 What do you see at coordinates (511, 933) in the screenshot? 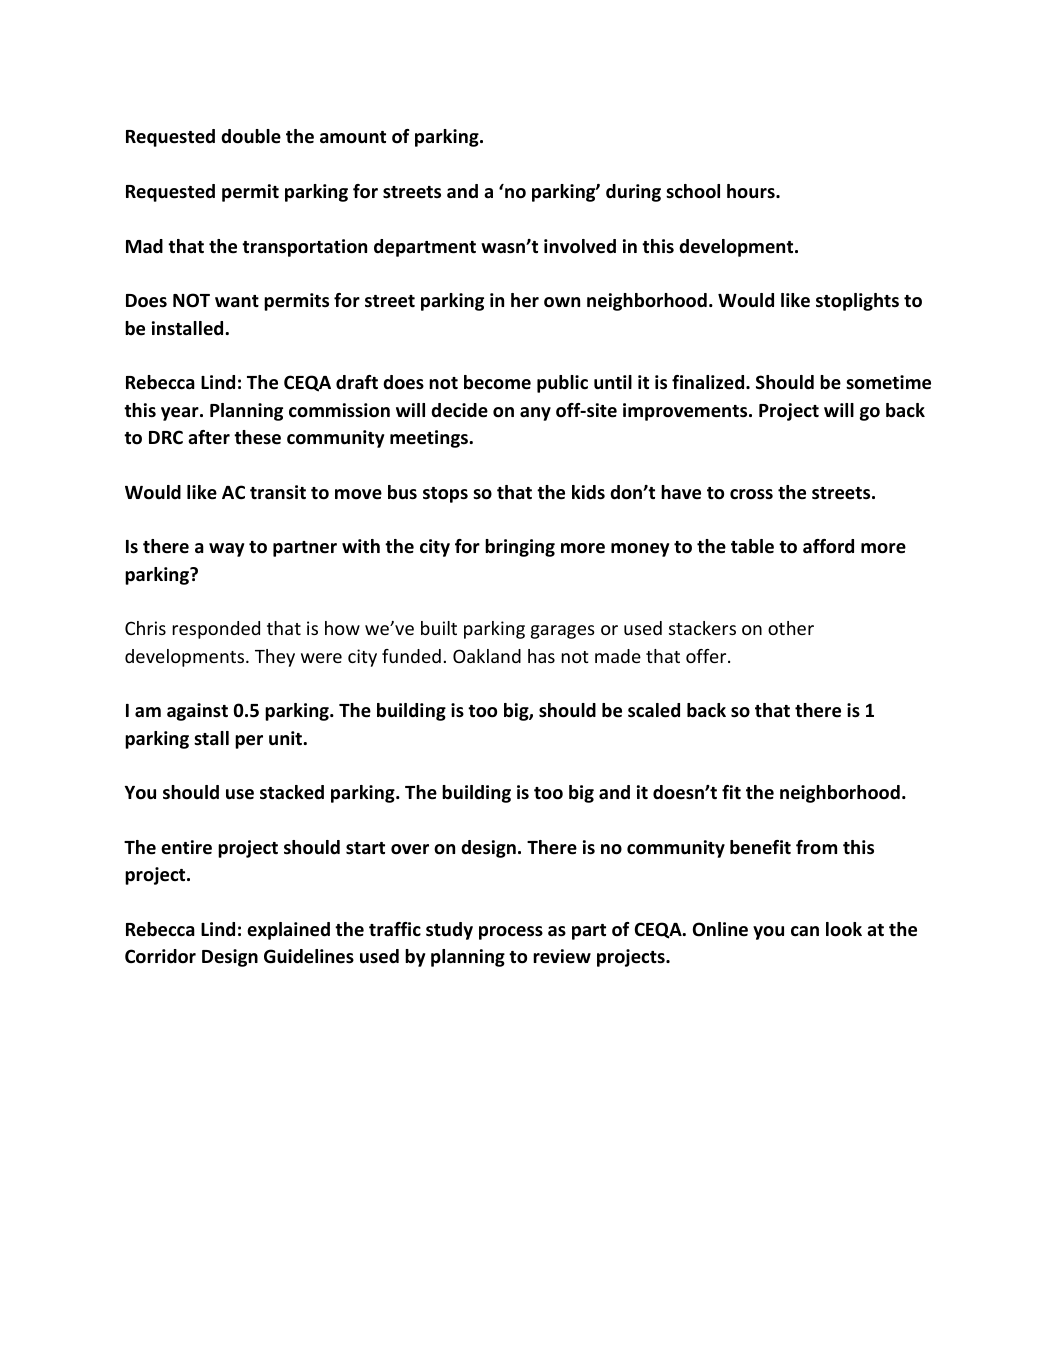
I see `process` at bounding box center [511, 933].
